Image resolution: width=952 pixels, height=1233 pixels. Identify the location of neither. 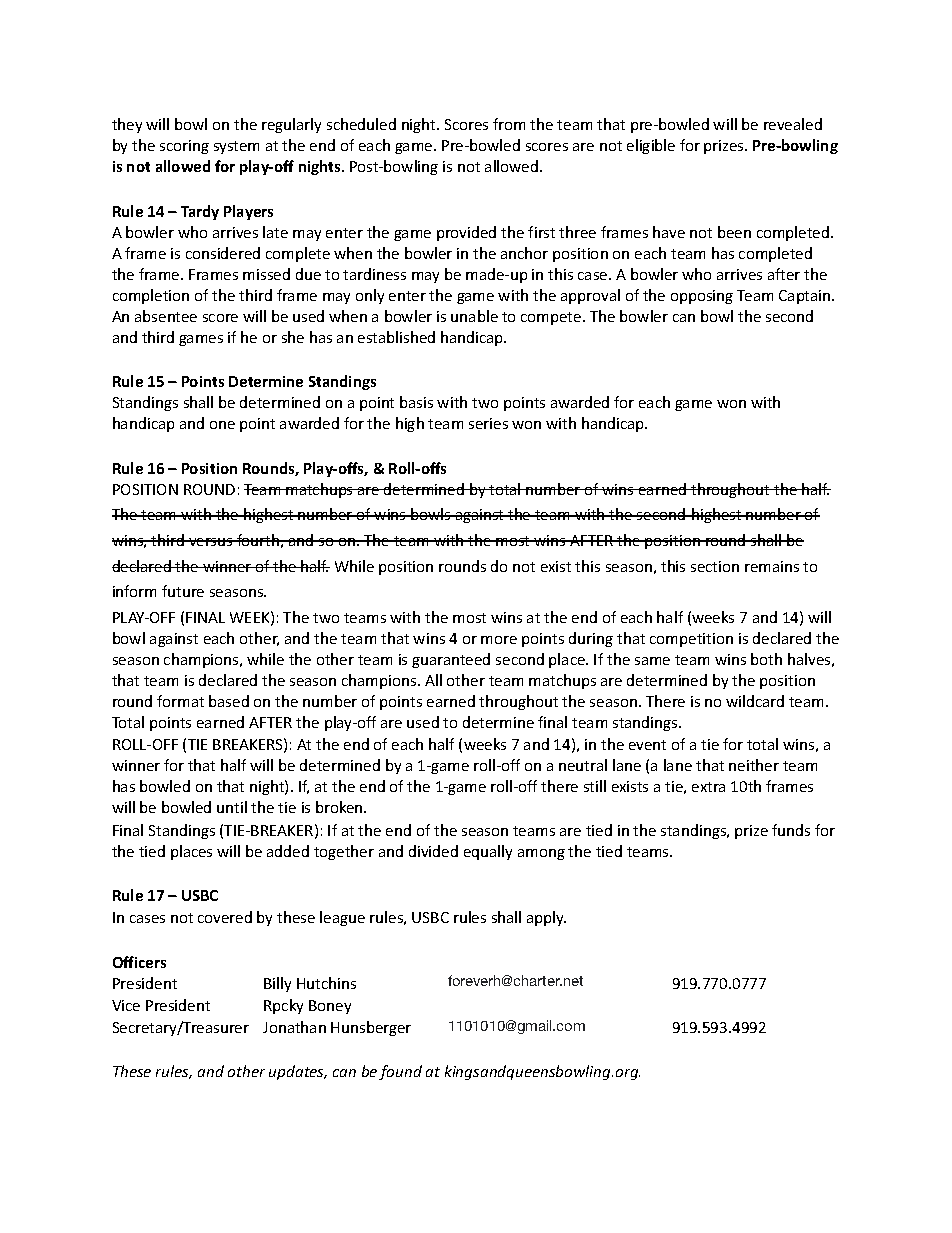
(754, 765).
